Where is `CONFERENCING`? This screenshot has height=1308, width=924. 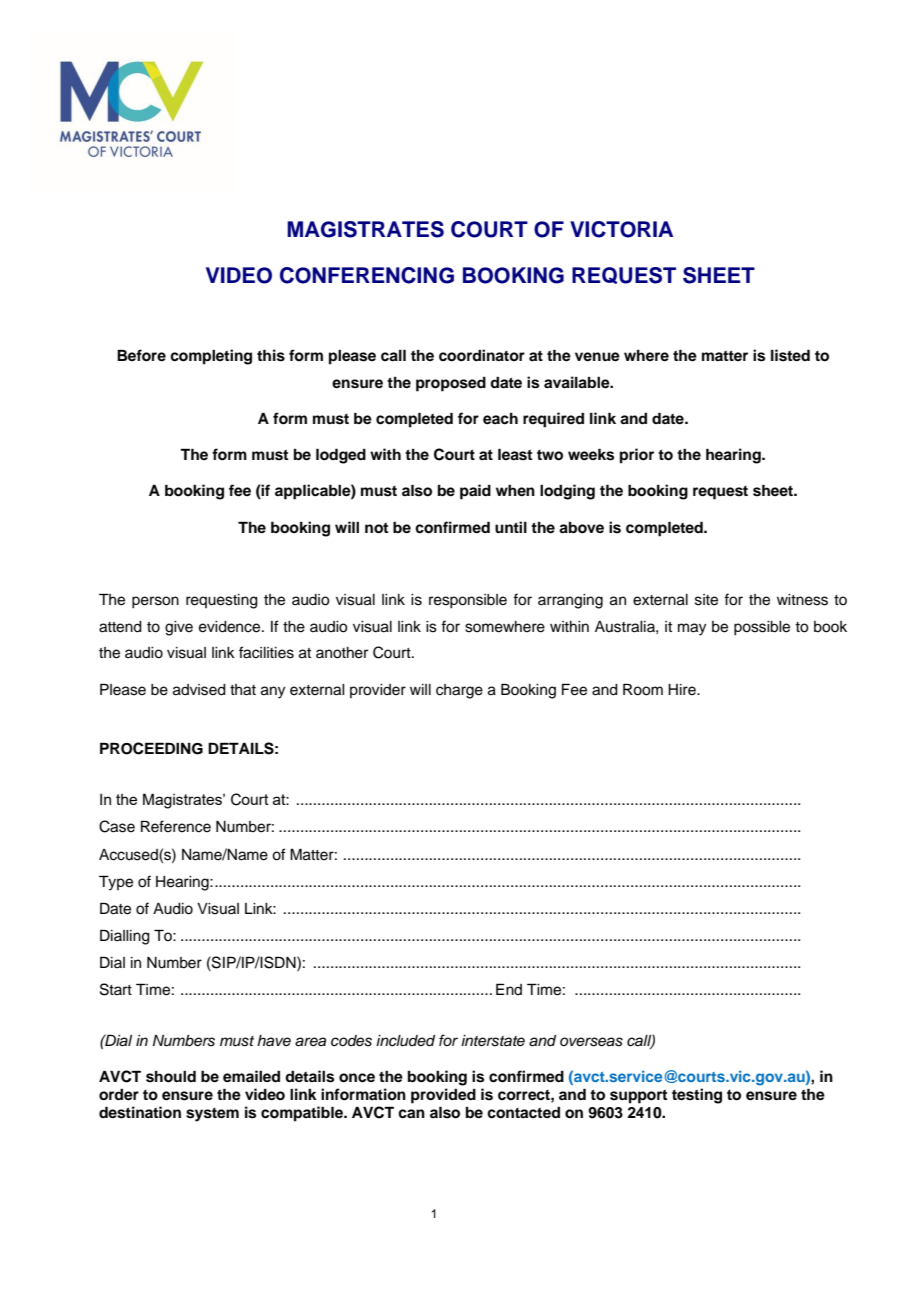
CONFERENCING is located at coordinates (367, 275).
